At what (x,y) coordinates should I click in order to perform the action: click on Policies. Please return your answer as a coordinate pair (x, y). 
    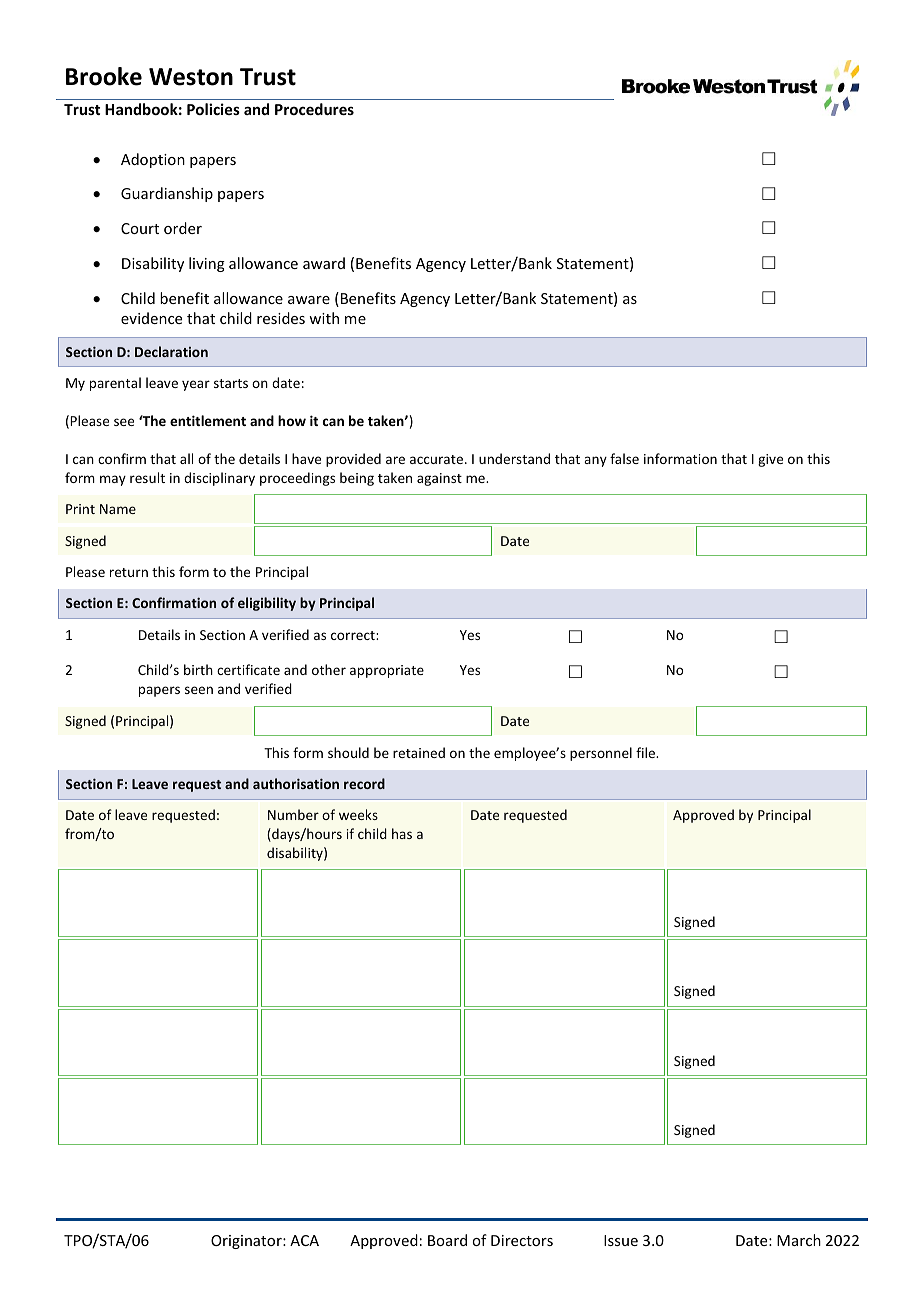
    Looking at the image, I should click on (213, 109).
